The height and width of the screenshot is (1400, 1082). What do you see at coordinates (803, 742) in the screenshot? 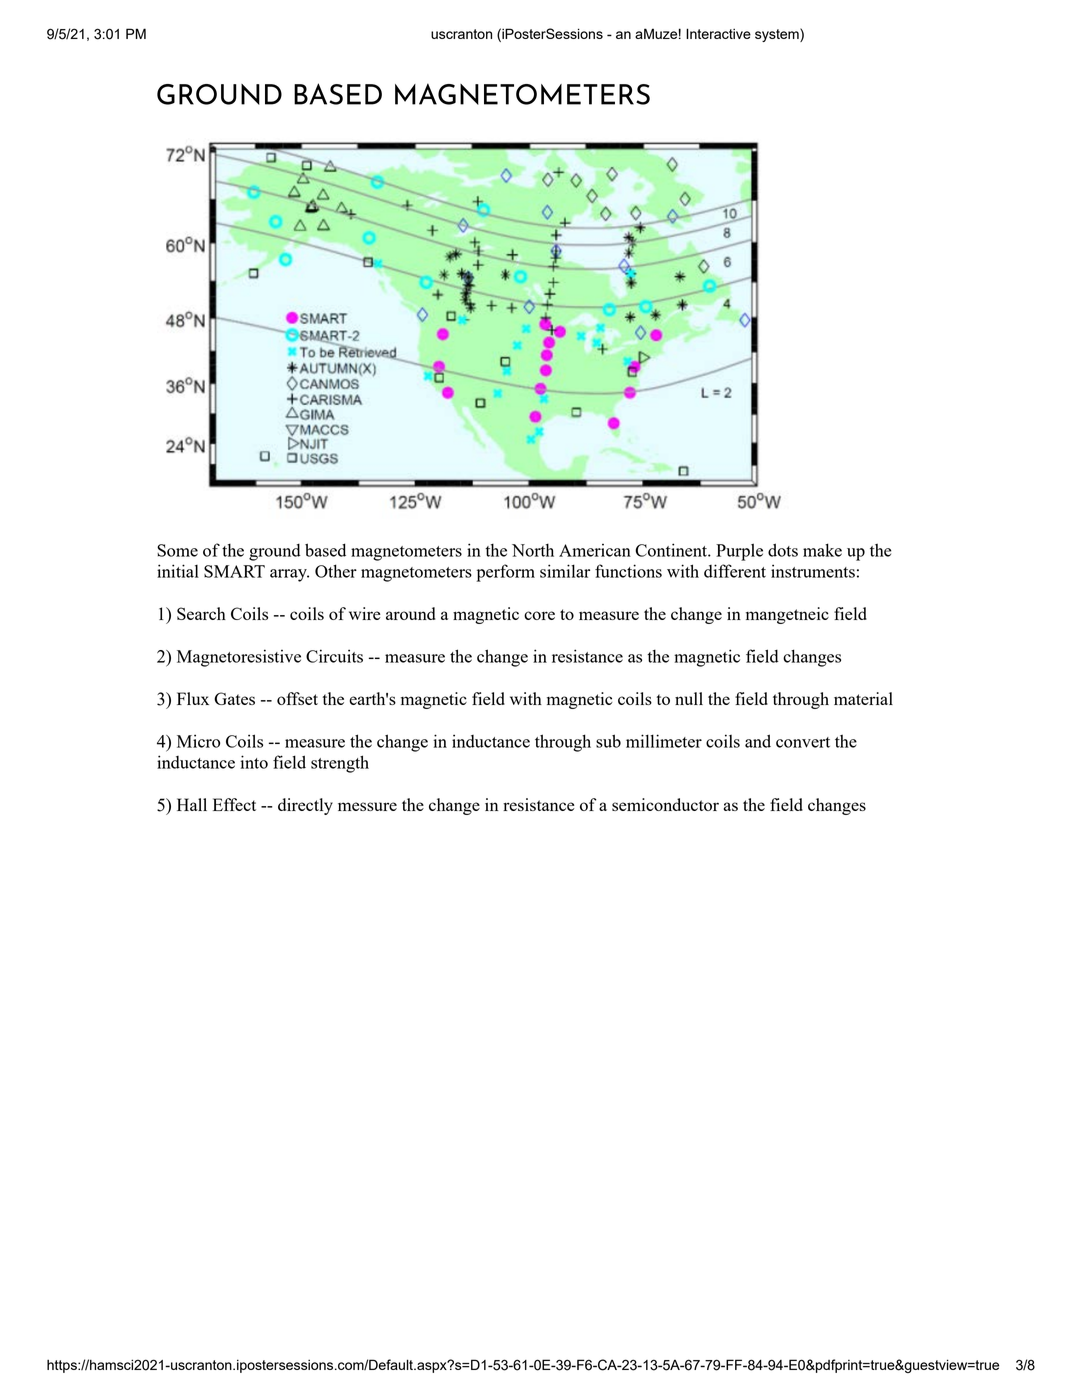
I see `convert` at bounding box center [803, 742].
